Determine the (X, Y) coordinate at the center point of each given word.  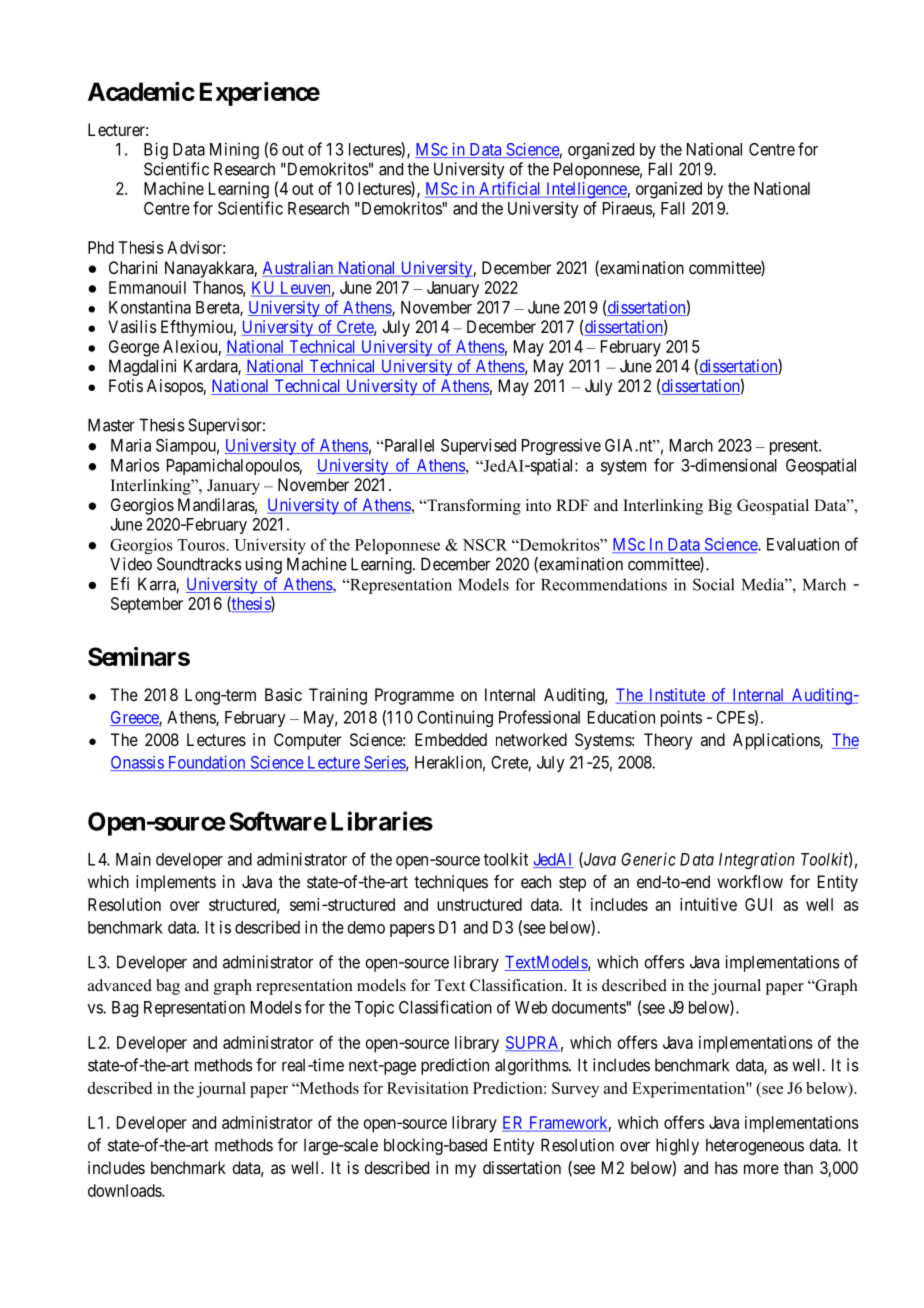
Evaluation (803, 544)
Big (156, 150)
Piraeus (628, 208)
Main (133, 859)
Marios (135, 465)
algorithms (532, 1066)
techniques (451, 883)
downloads (125, 1190)
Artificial (510, 189)
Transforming (473, 507)
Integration (756, 860)
